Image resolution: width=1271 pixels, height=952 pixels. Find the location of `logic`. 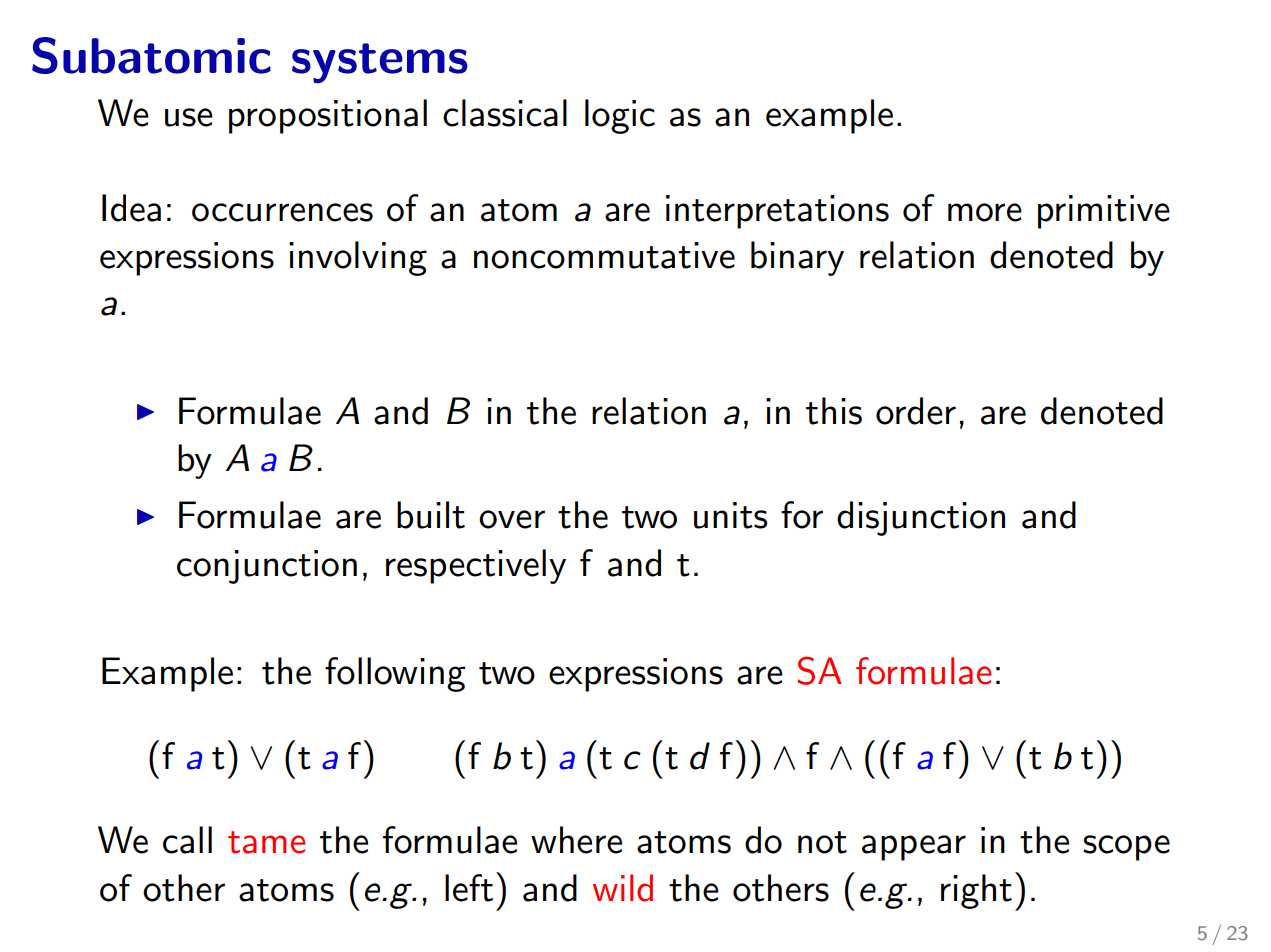

logic is located at coordinates (620, 116).
